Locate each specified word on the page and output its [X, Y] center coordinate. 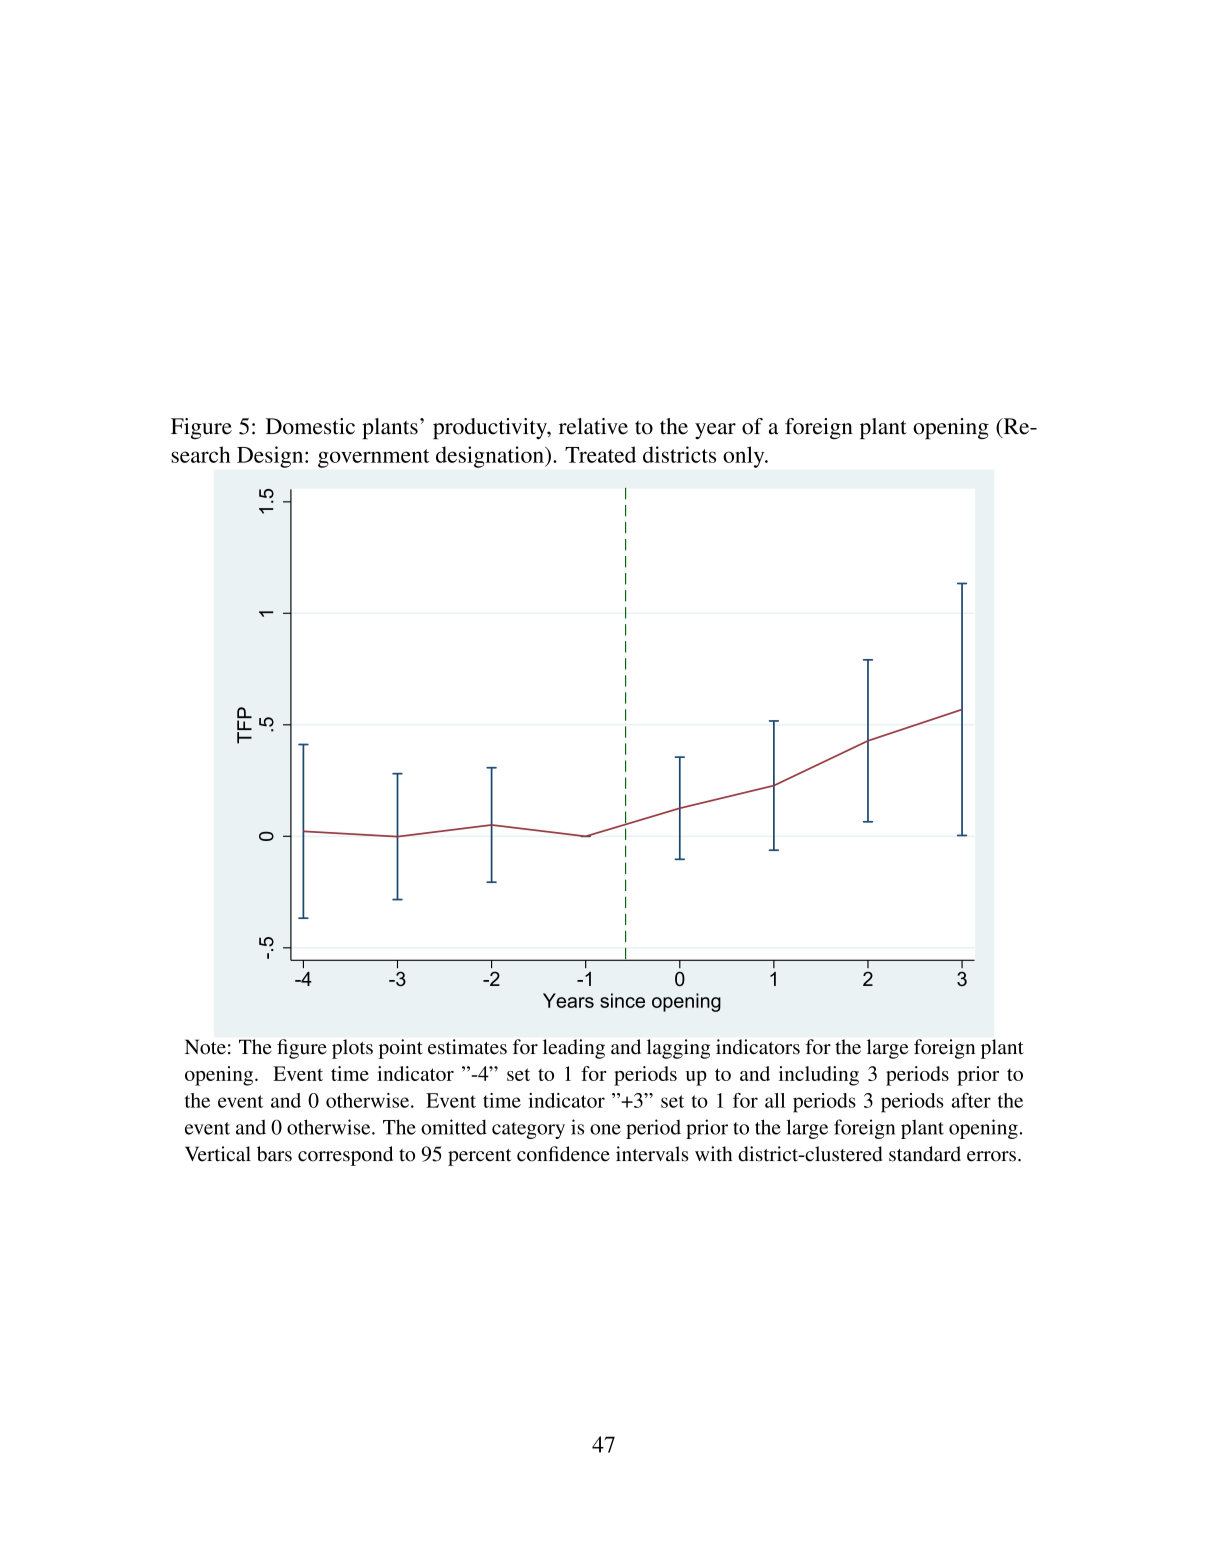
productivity [491, 428]
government [373, 458]
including [819, 1076]
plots [352, 1049]
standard [925, 1154]
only [745, 457]
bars [274, 1154]
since [622, 1000]
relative [593, 426]
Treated [600, 454]
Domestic [310, 426]
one [605, 1129]
